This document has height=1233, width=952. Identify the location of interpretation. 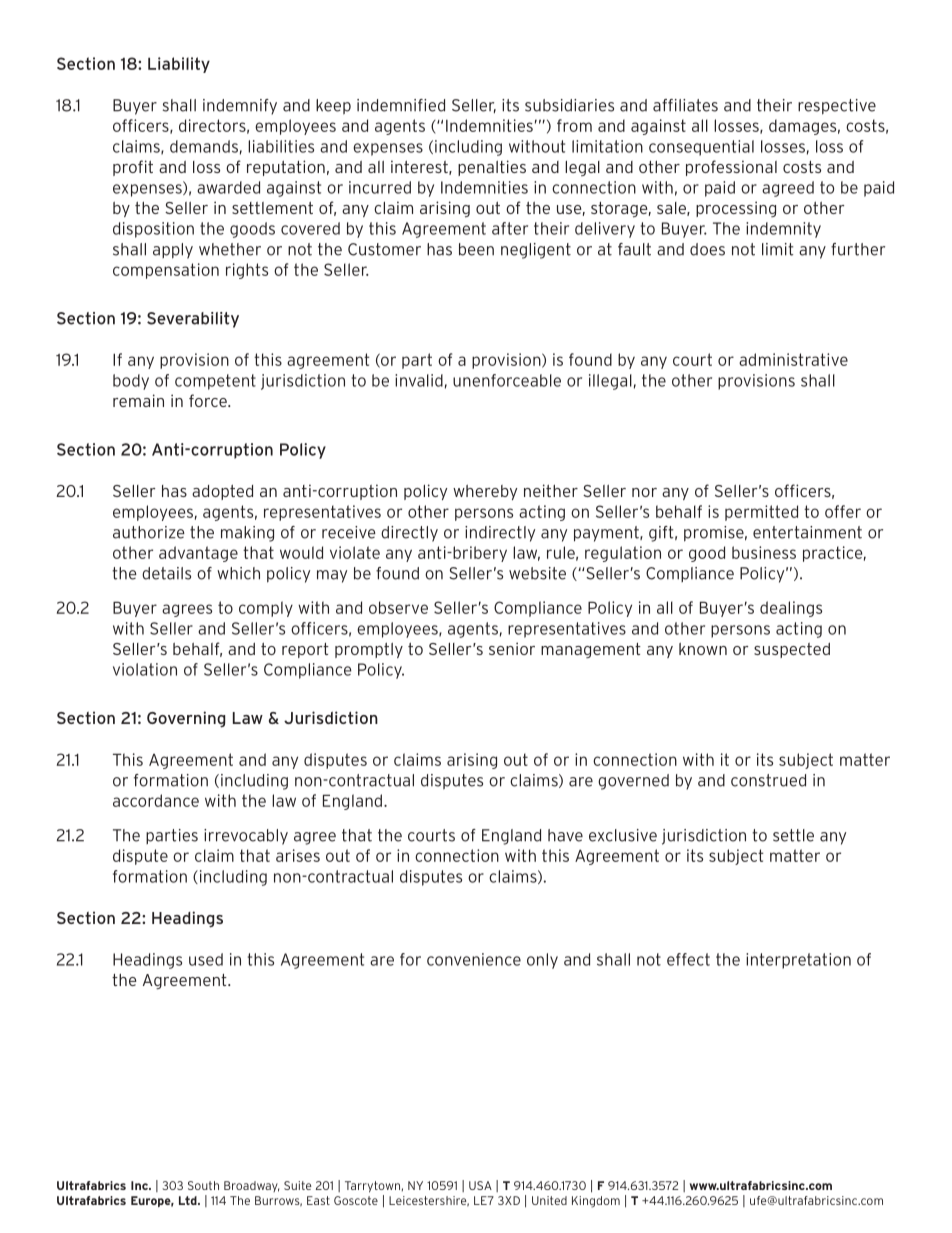
(798, 961).
